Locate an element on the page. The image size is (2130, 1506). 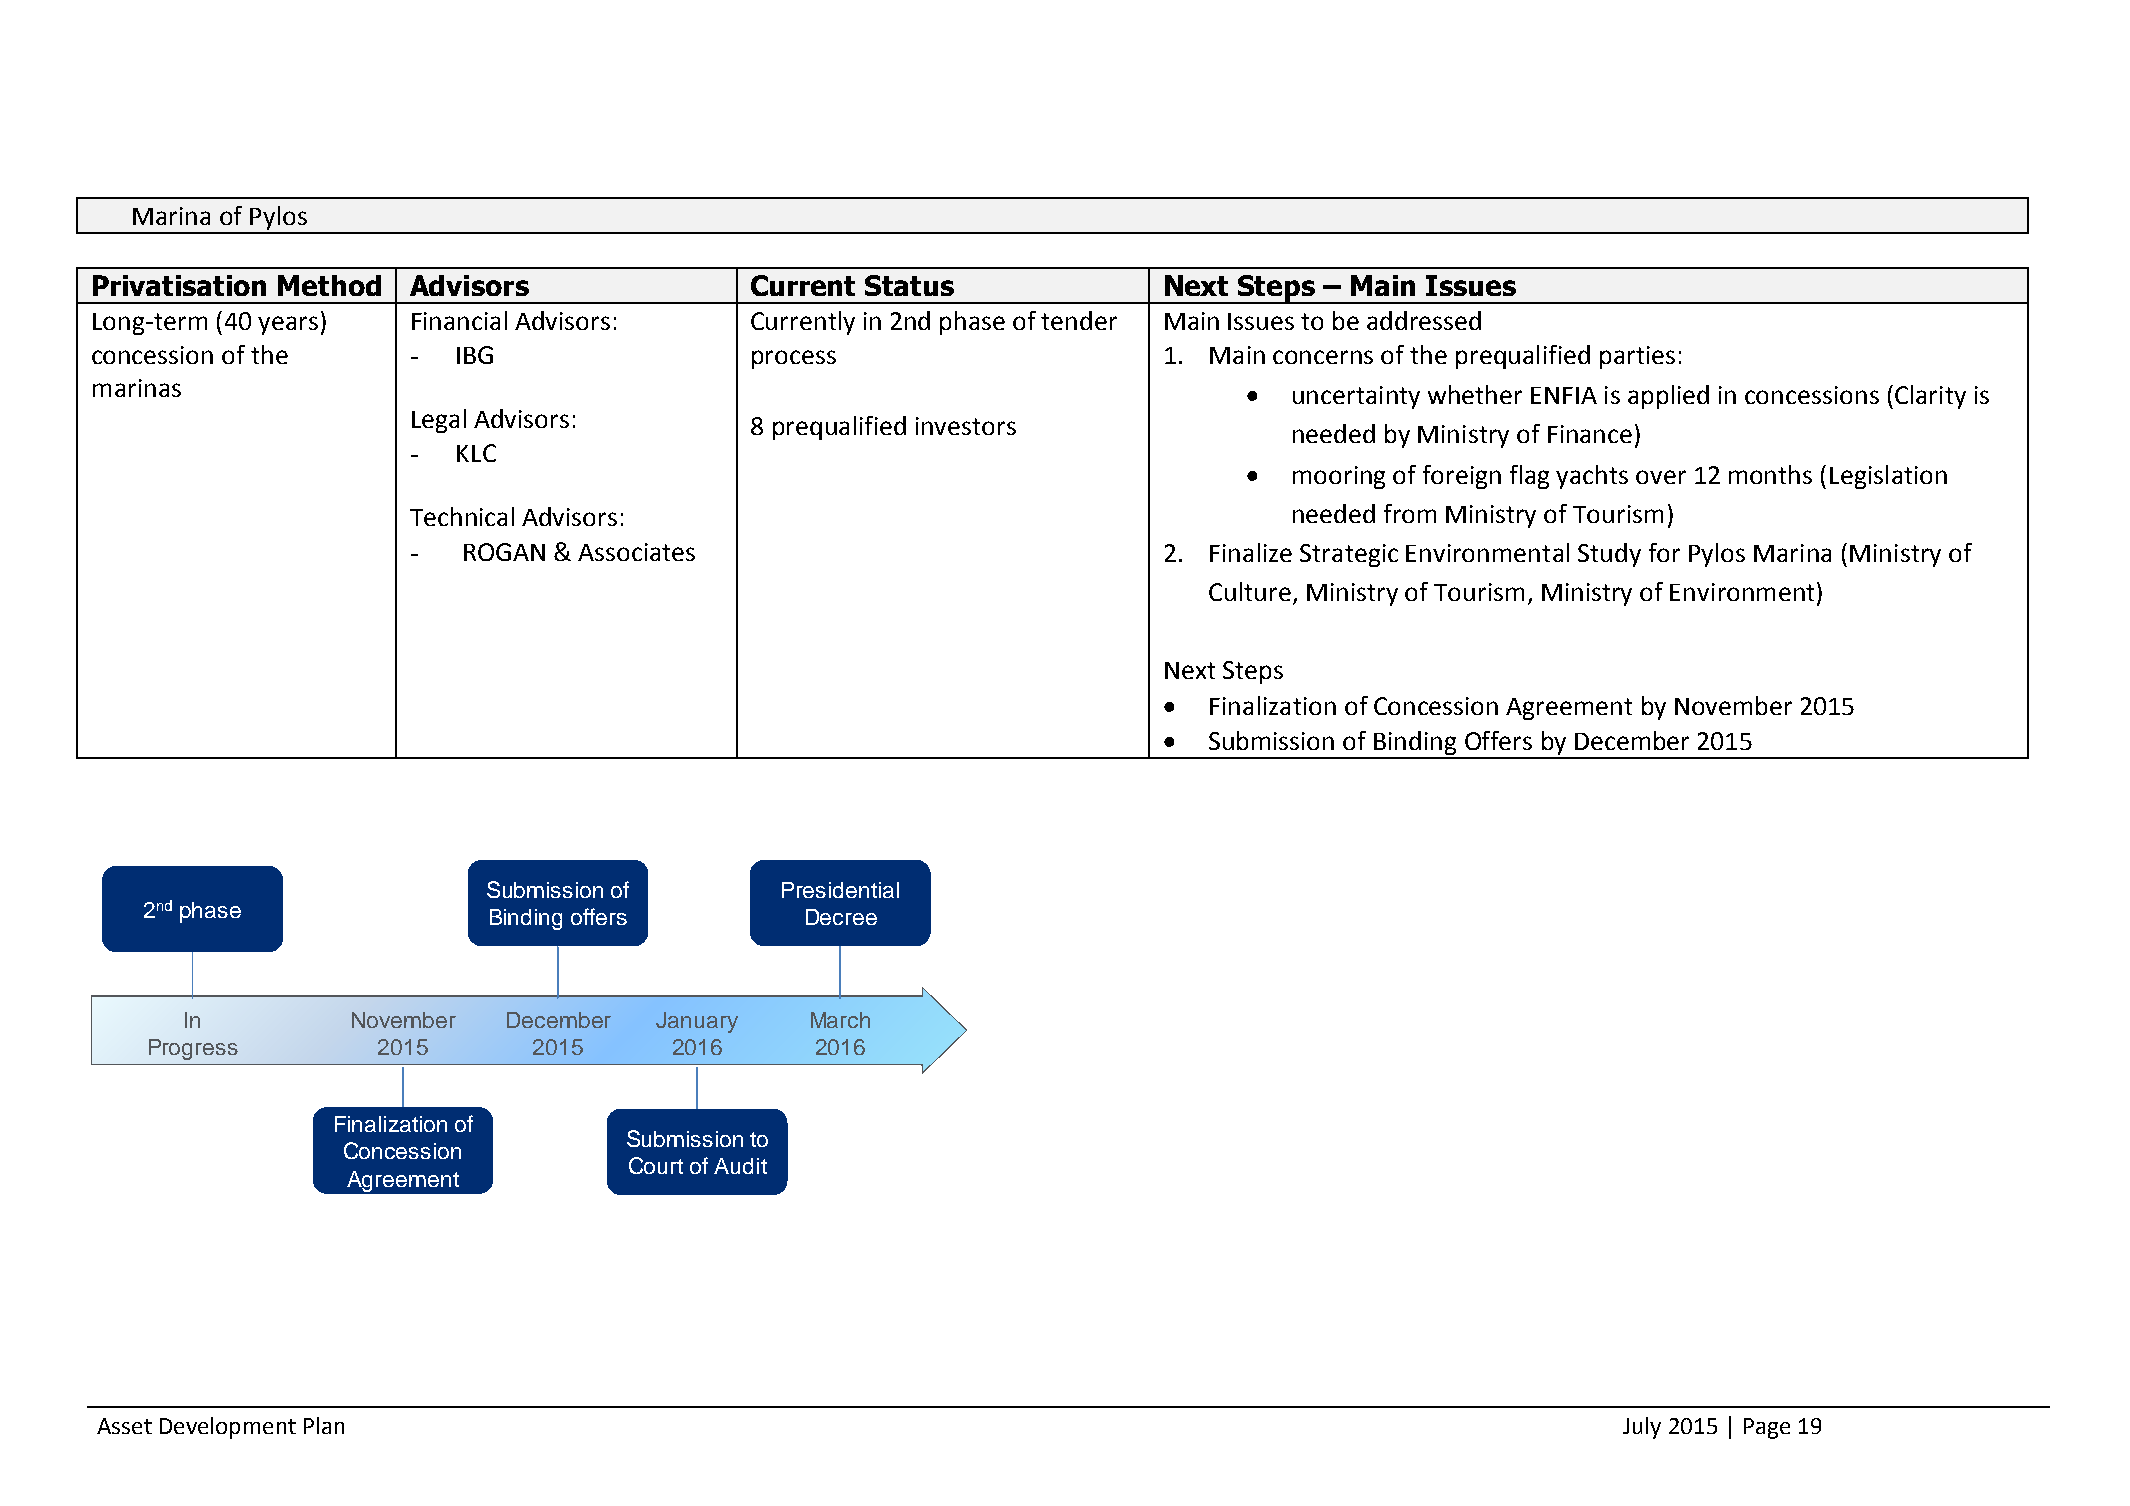
July is located at coordinates (1642, 1428).
